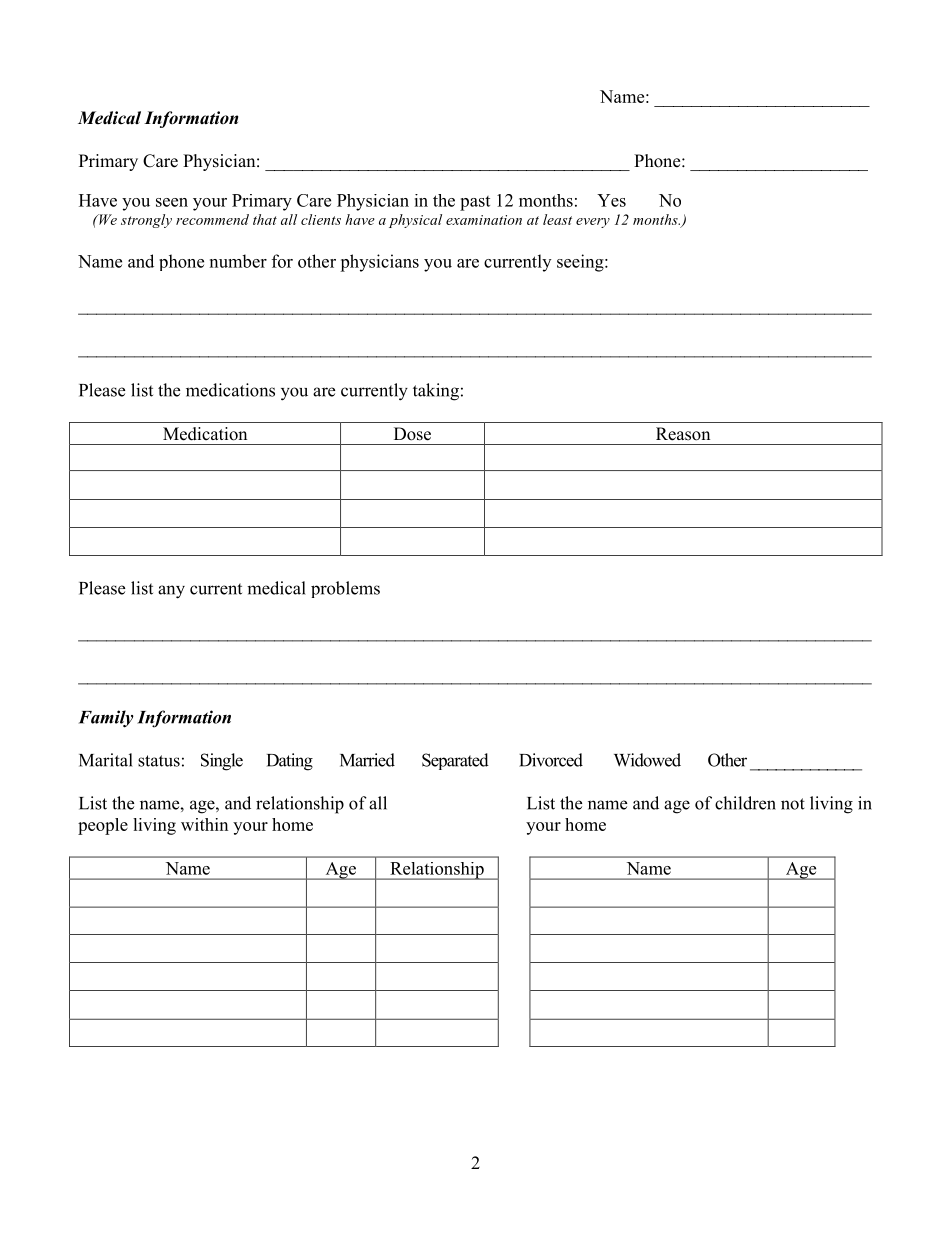 The image size is (952, 1233). Describe the element at coordinates (212, 219) in the screenshot. I see `recommend` at that location.
